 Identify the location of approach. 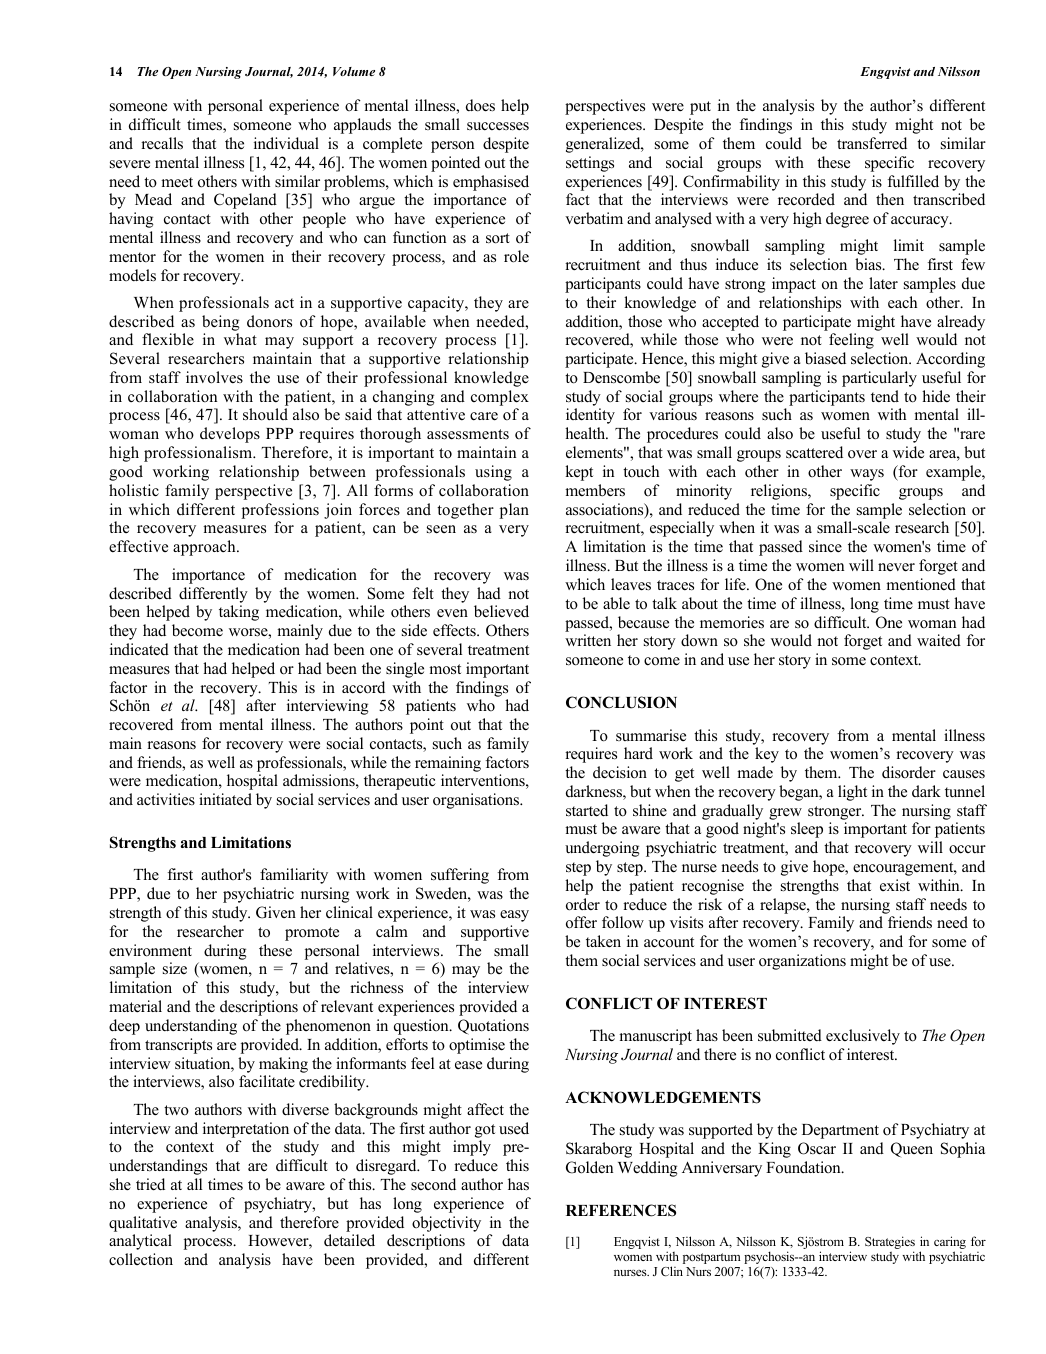
(205, 548).
